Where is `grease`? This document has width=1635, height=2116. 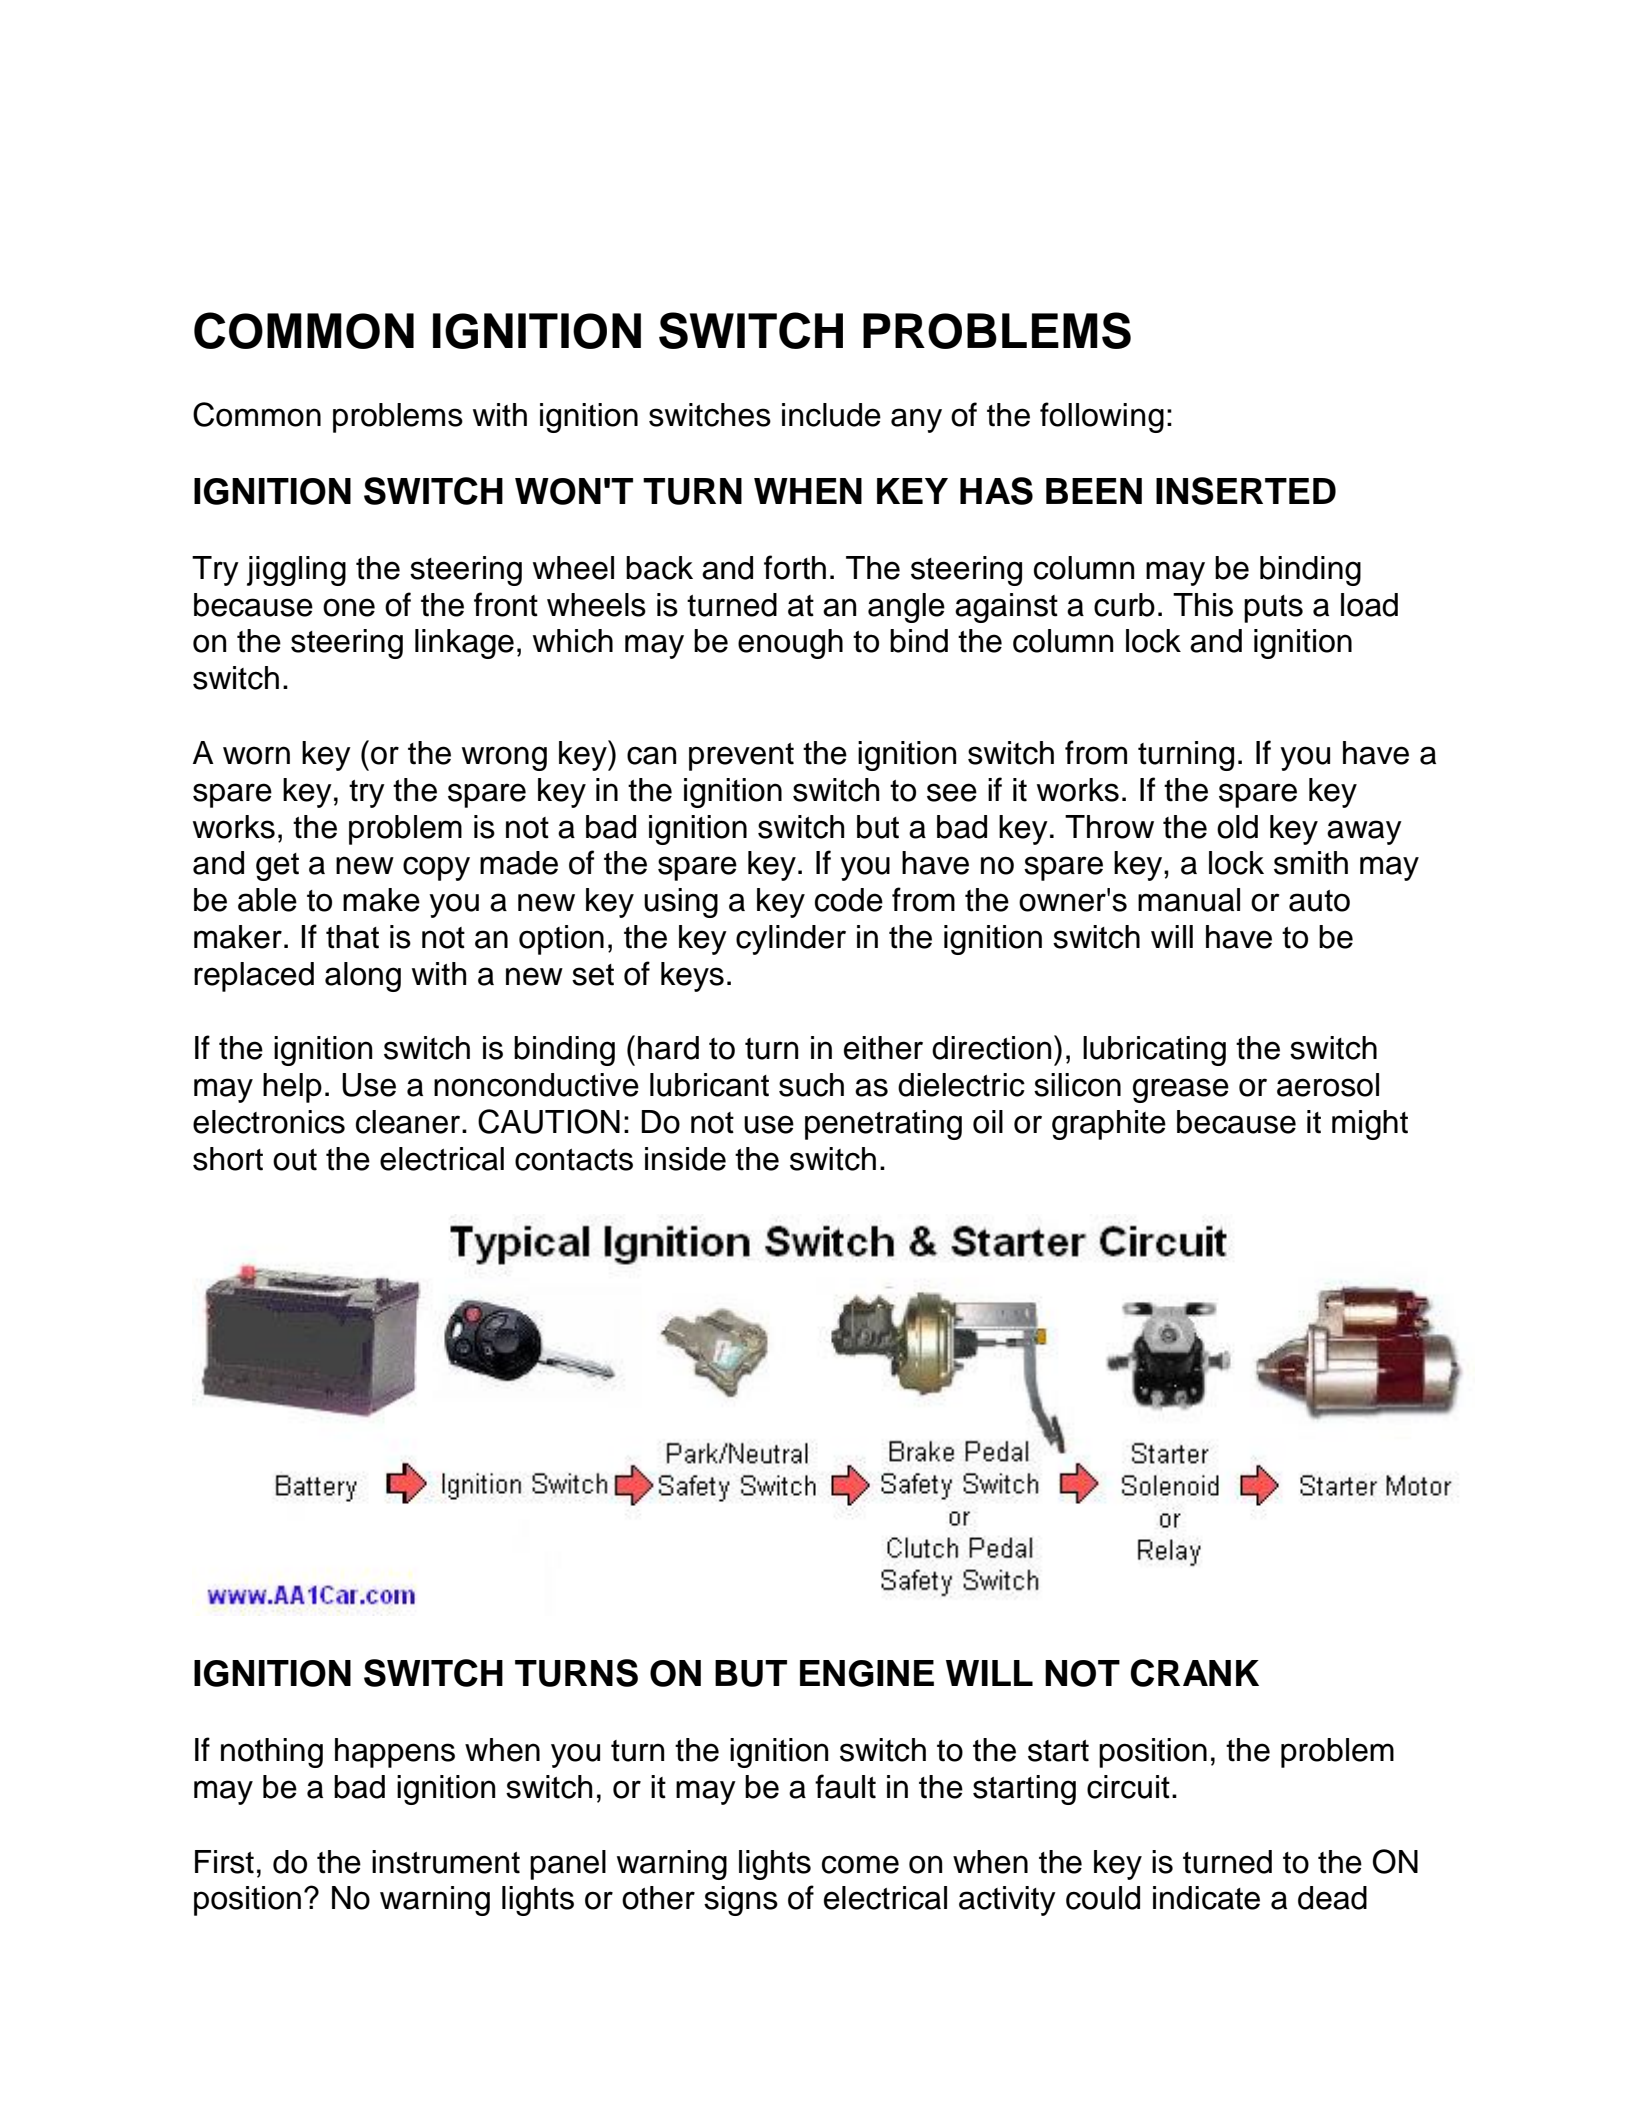 grease is located at coordinates (1181, 1090).
